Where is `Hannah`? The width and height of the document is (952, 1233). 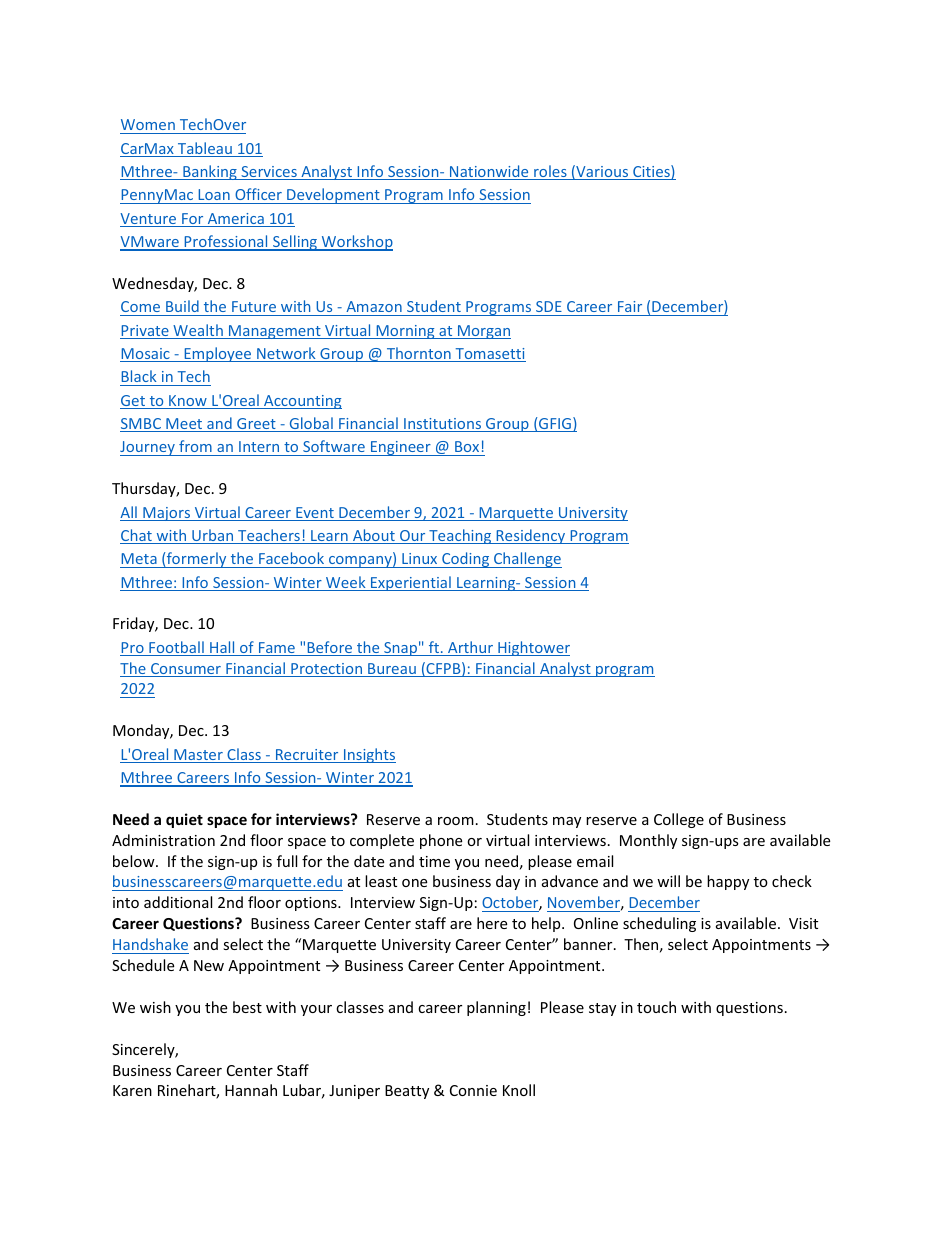
Hannah is located at coordinates (251, 1090).
